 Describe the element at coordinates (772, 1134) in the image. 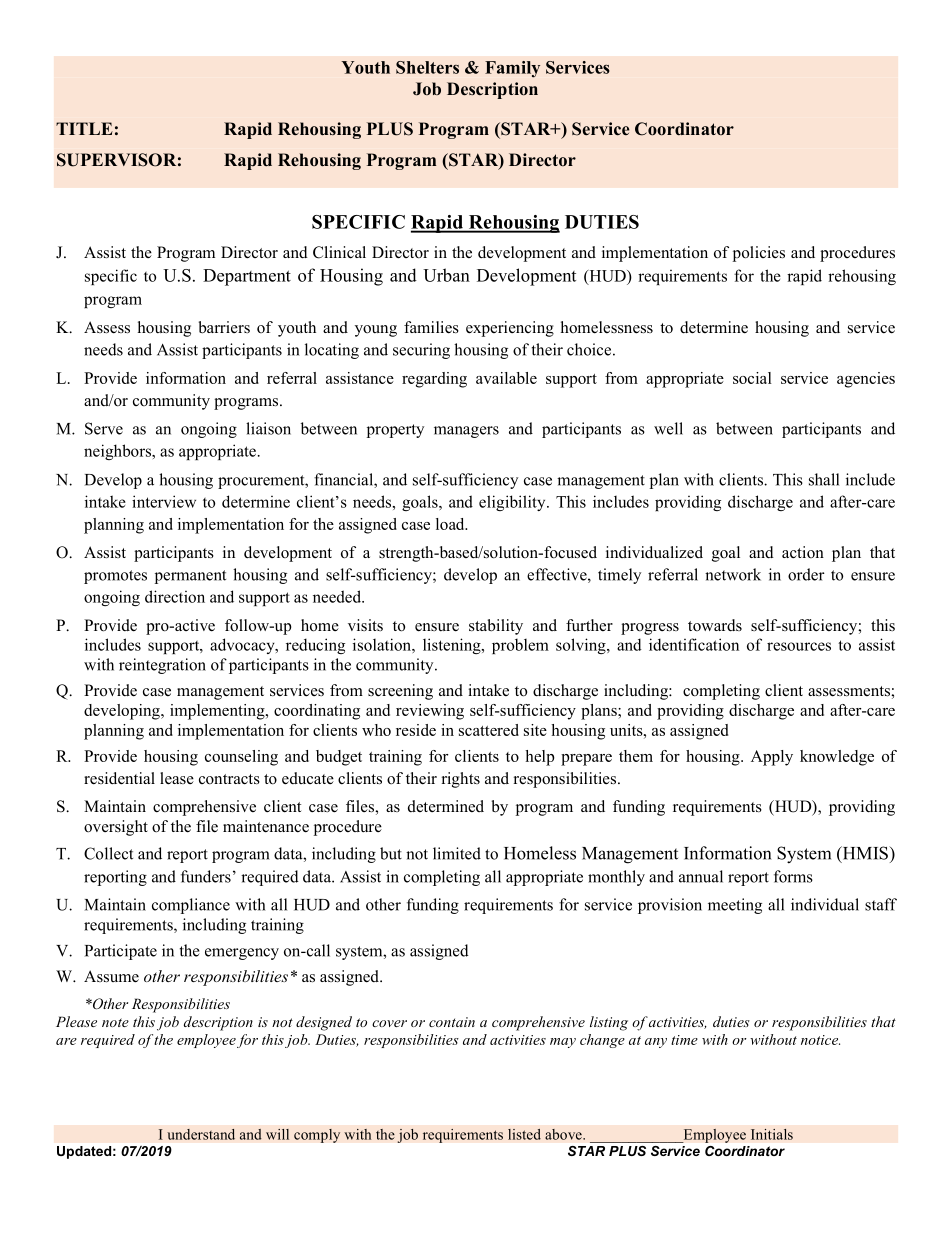

I see `Initials` at that location.
